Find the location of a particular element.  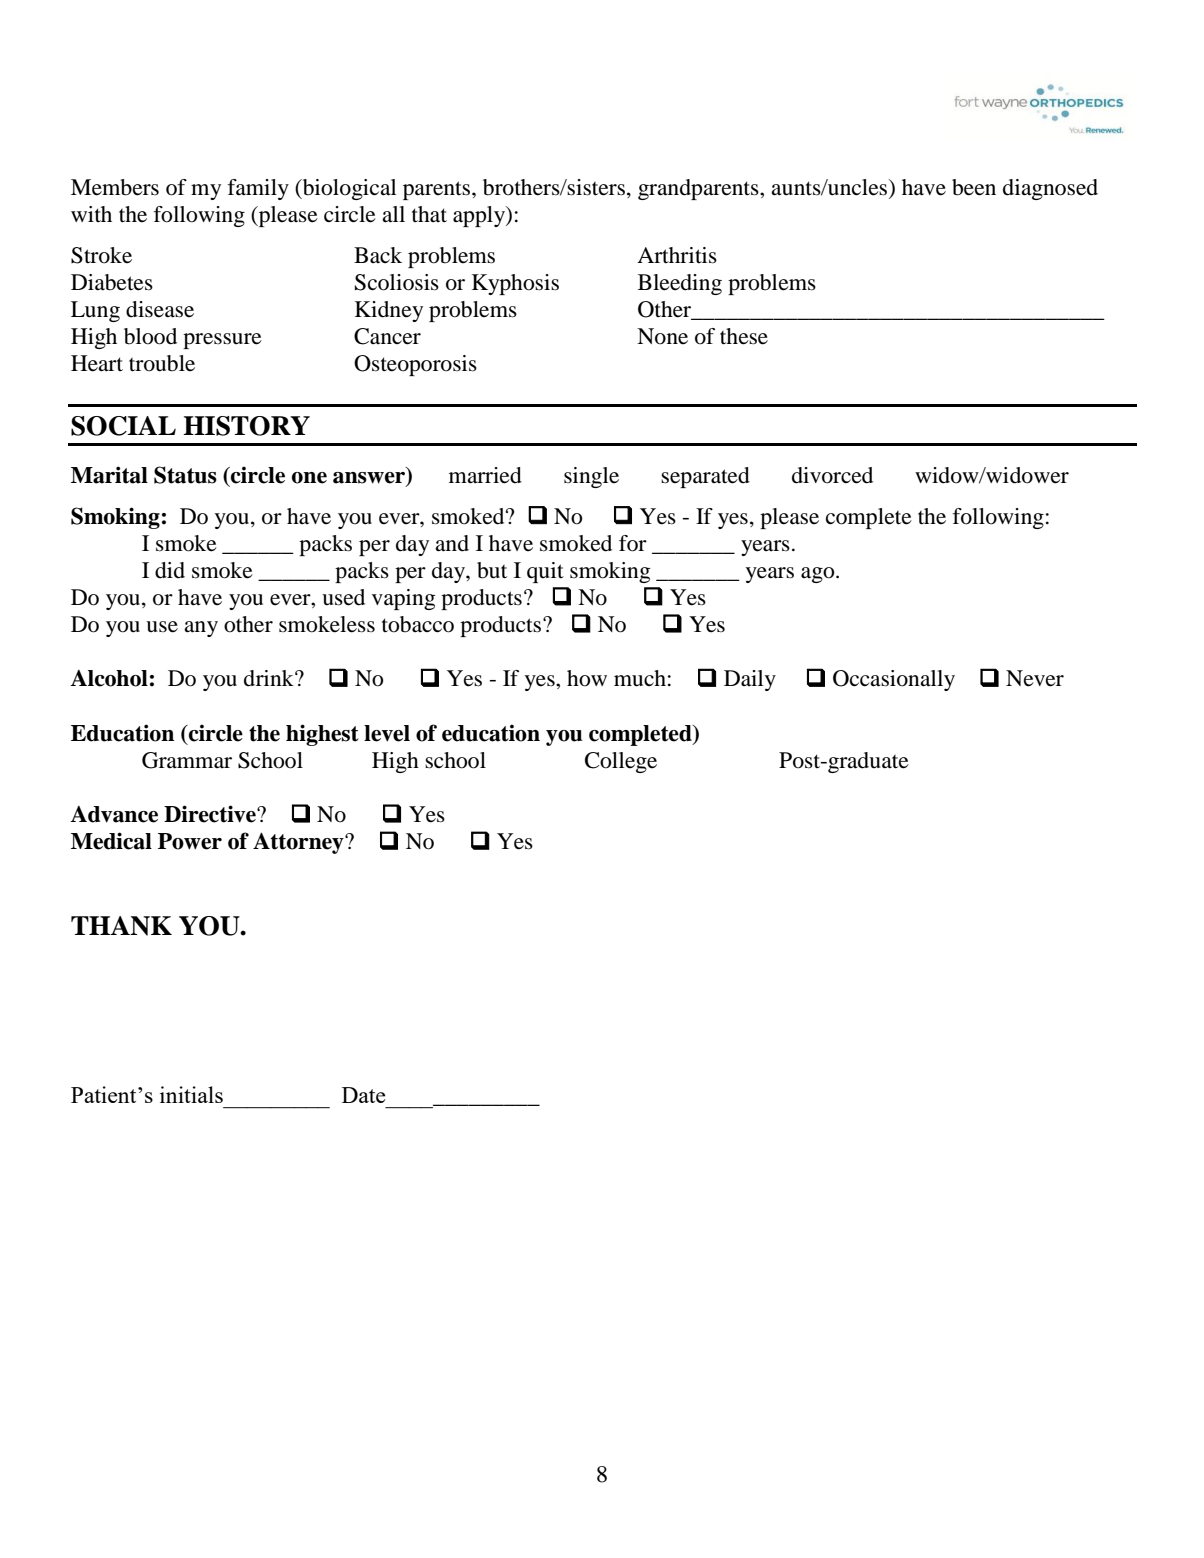

family is located at coordinates (258, 189).
